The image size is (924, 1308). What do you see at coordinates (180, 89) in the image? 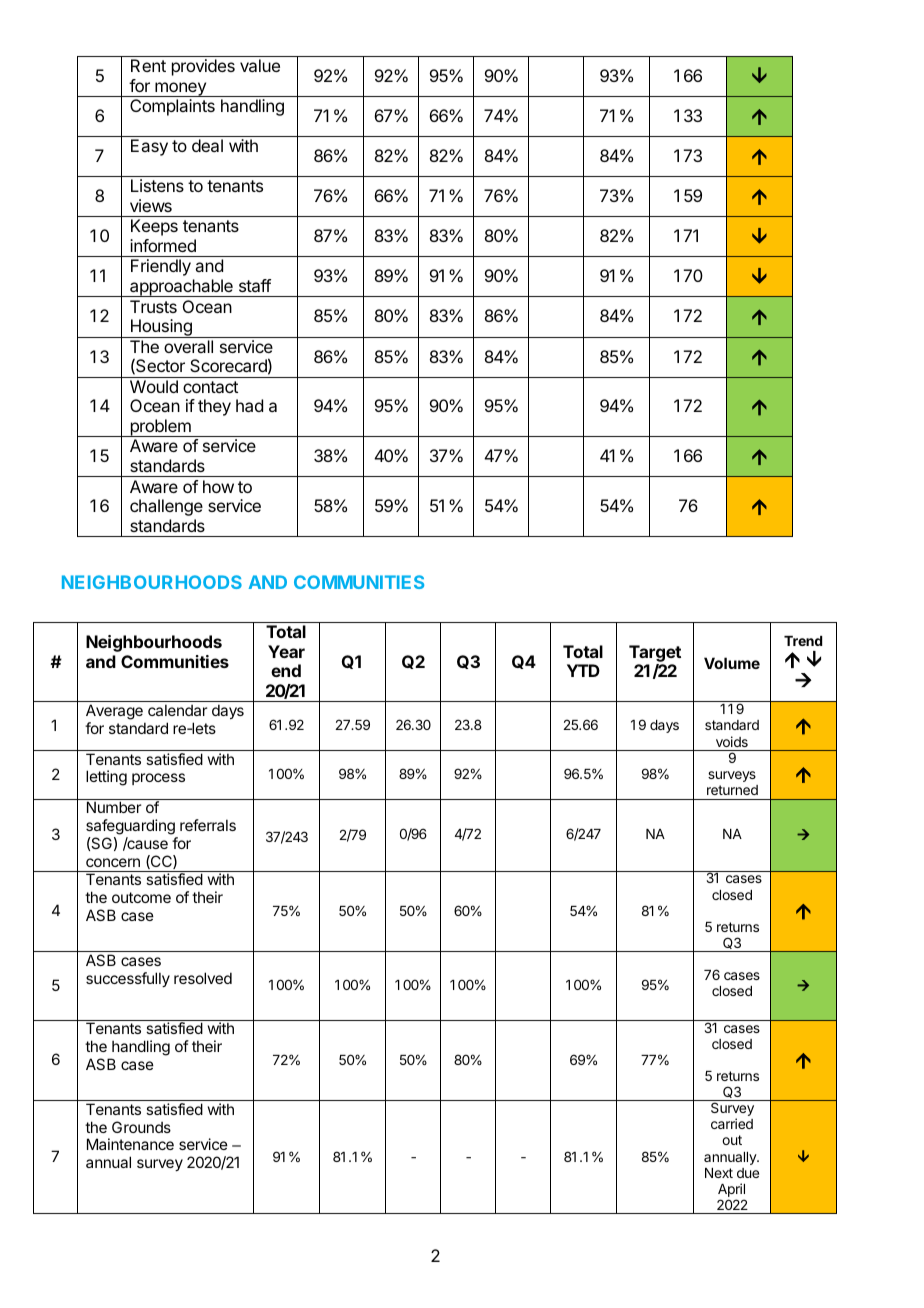
I see `money` at bounding box center [180, 89].
